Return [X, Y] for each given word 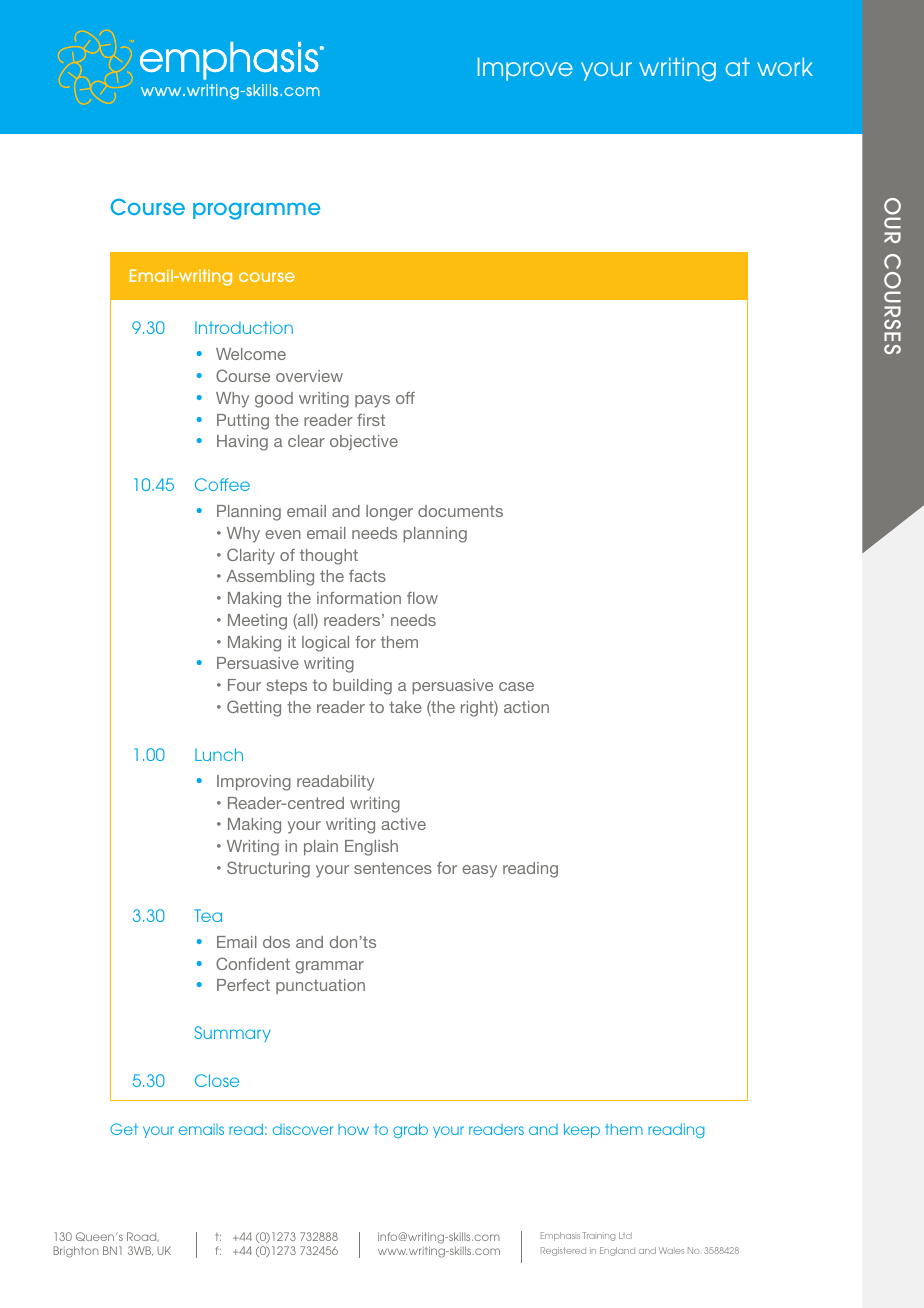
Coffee [222, 484]
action [526, 707]
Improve [525, 69]
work [785, 67]
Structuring [268, 869]
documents [460, 511]
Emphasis [560, 1236]
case [516, 686]
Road [143, 1237]
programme [256, 211]
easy [479, 871]
